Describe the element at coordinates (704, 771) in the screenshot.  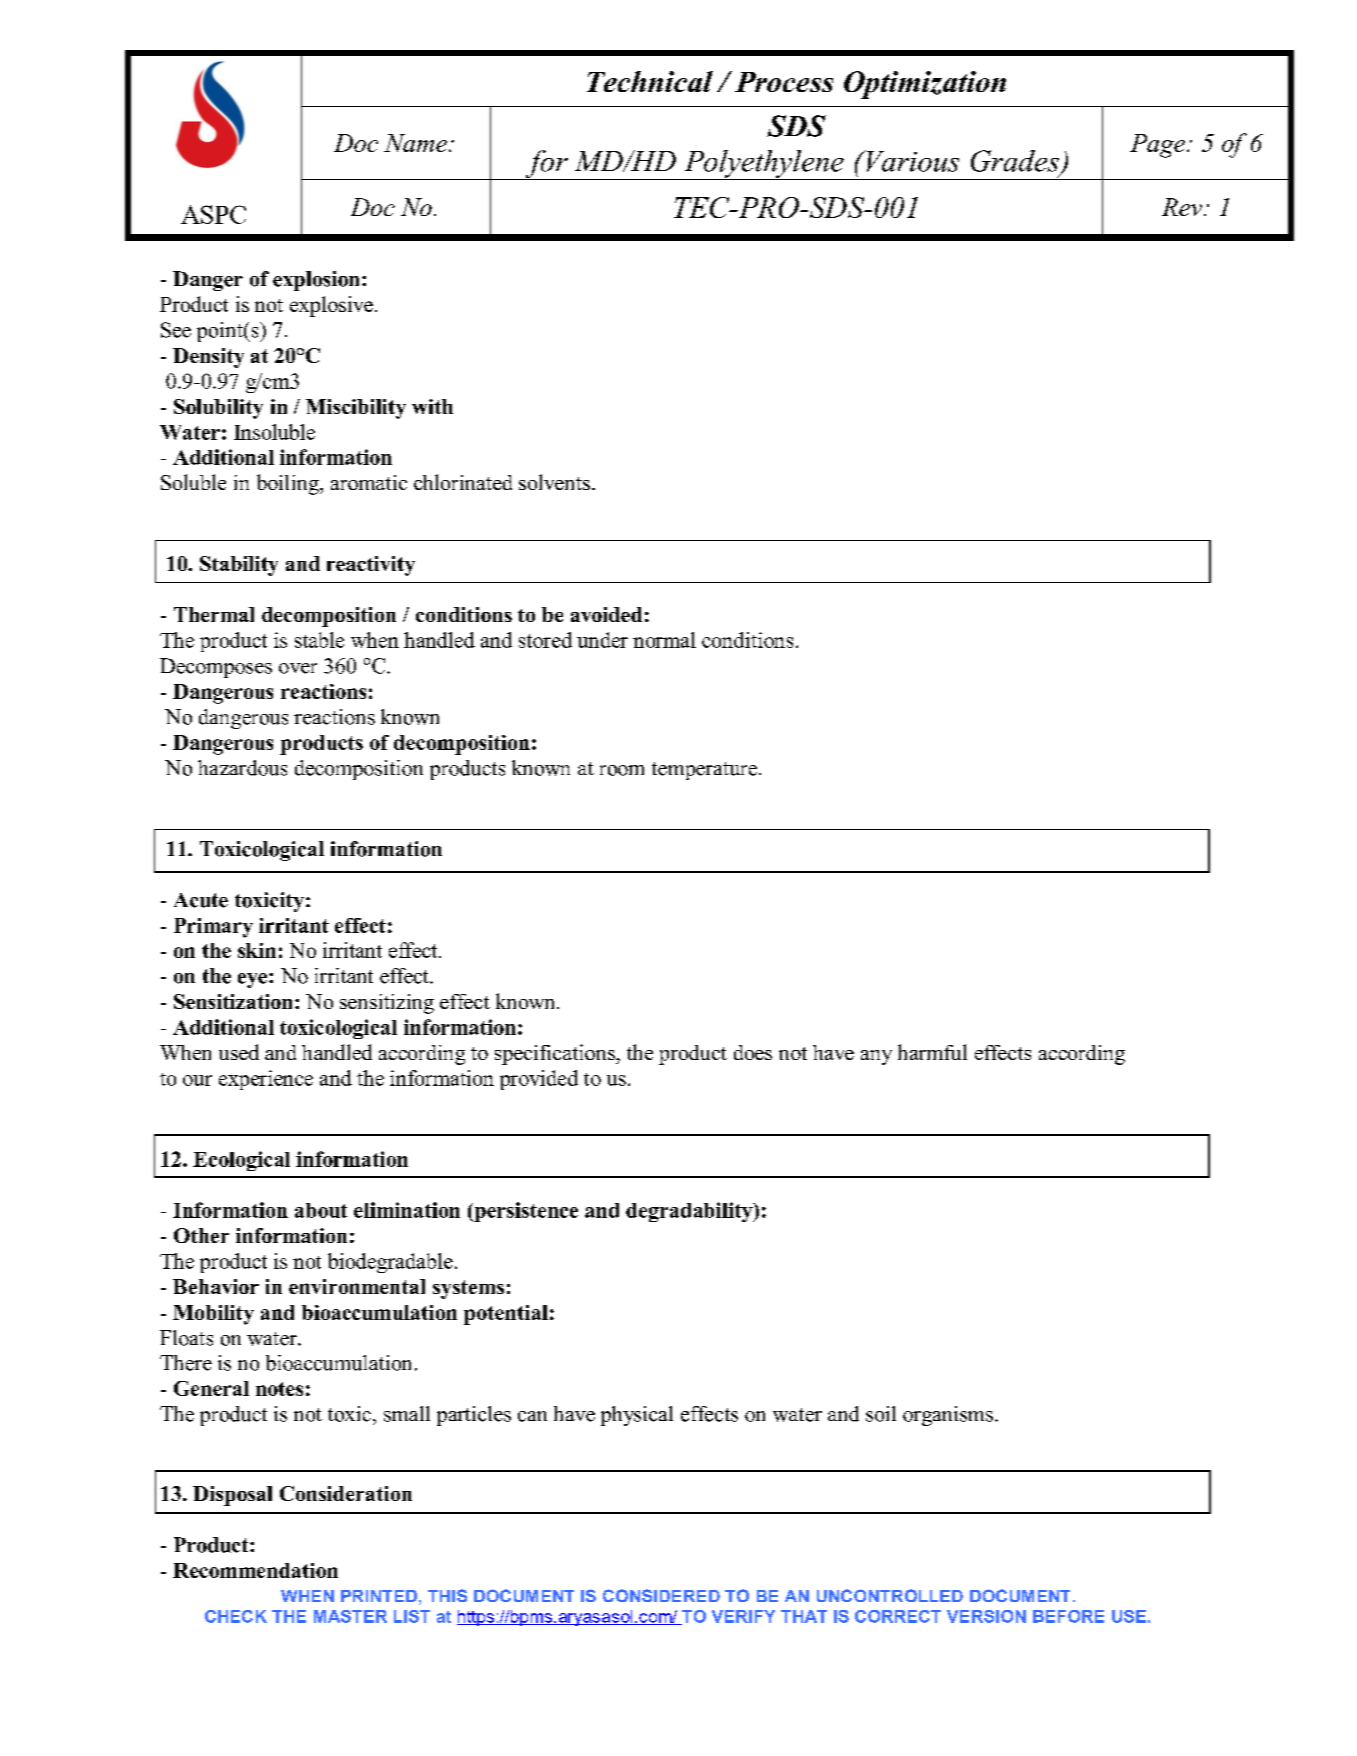
I see `temperature` at that location.
